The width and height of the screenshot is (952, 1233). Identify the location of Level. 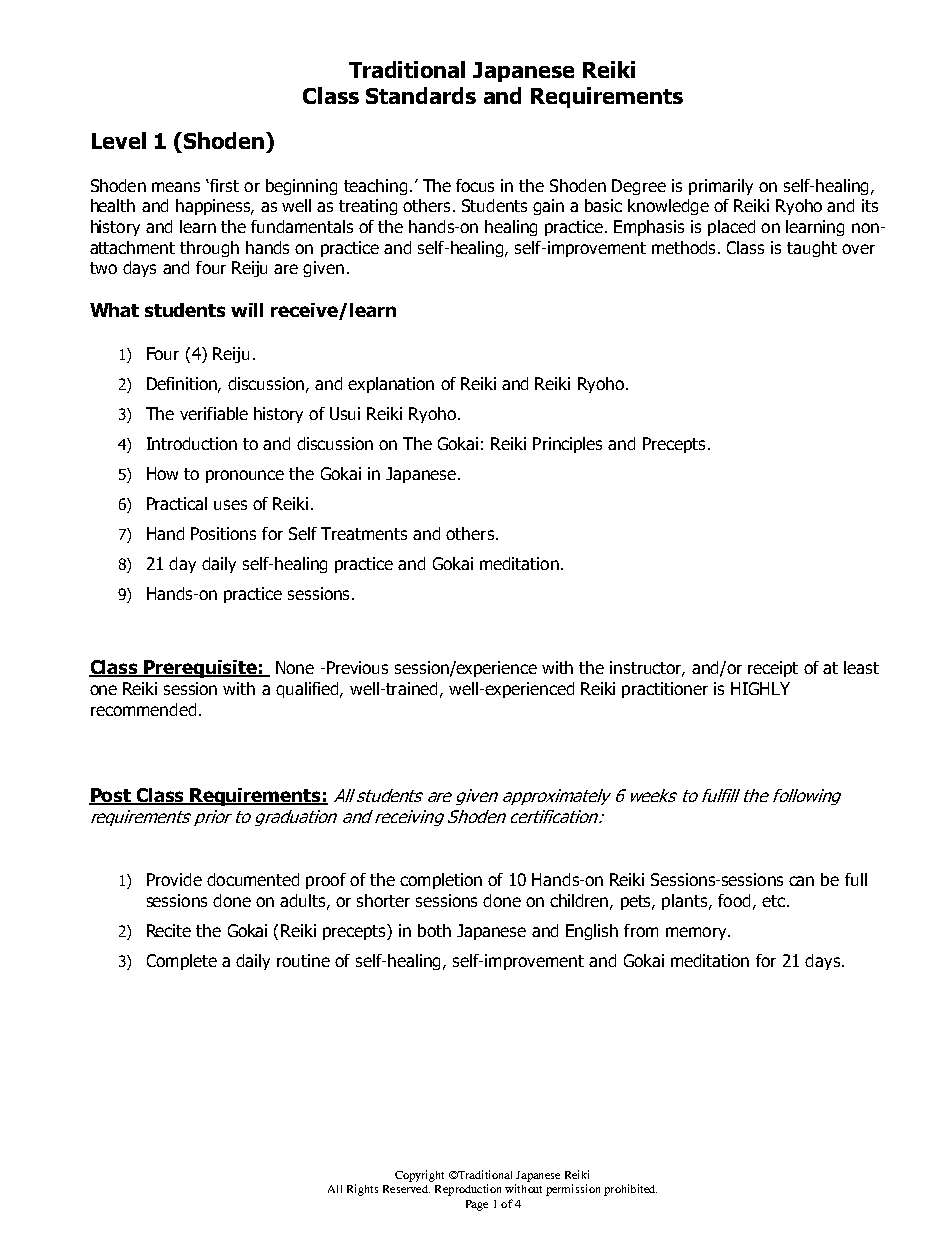
(119, 140).
